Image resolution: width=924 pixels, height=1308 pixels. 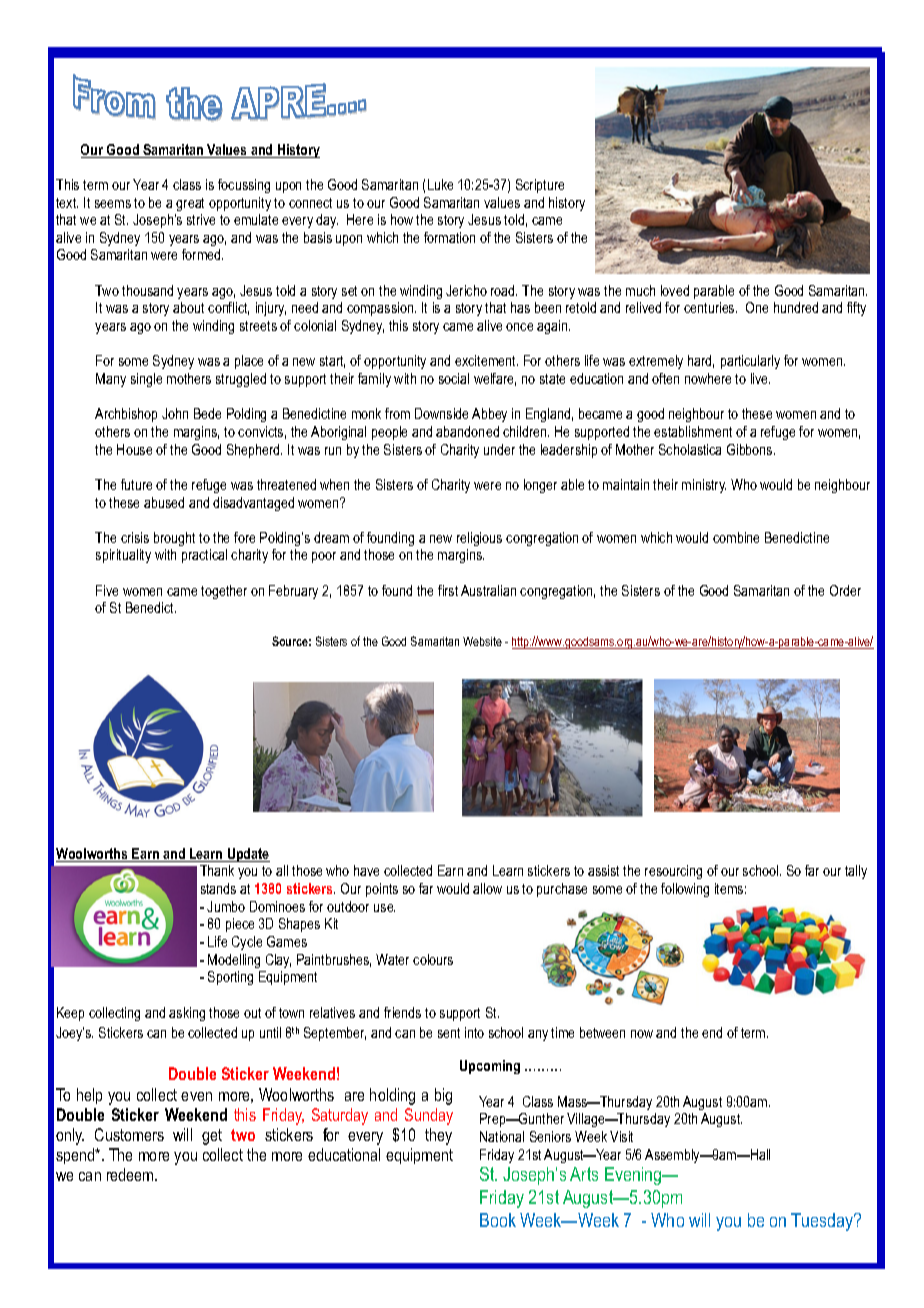 What do you see at coordinates (845, 590) in the image?
I see `Order` at bounding box center [845, 590].
